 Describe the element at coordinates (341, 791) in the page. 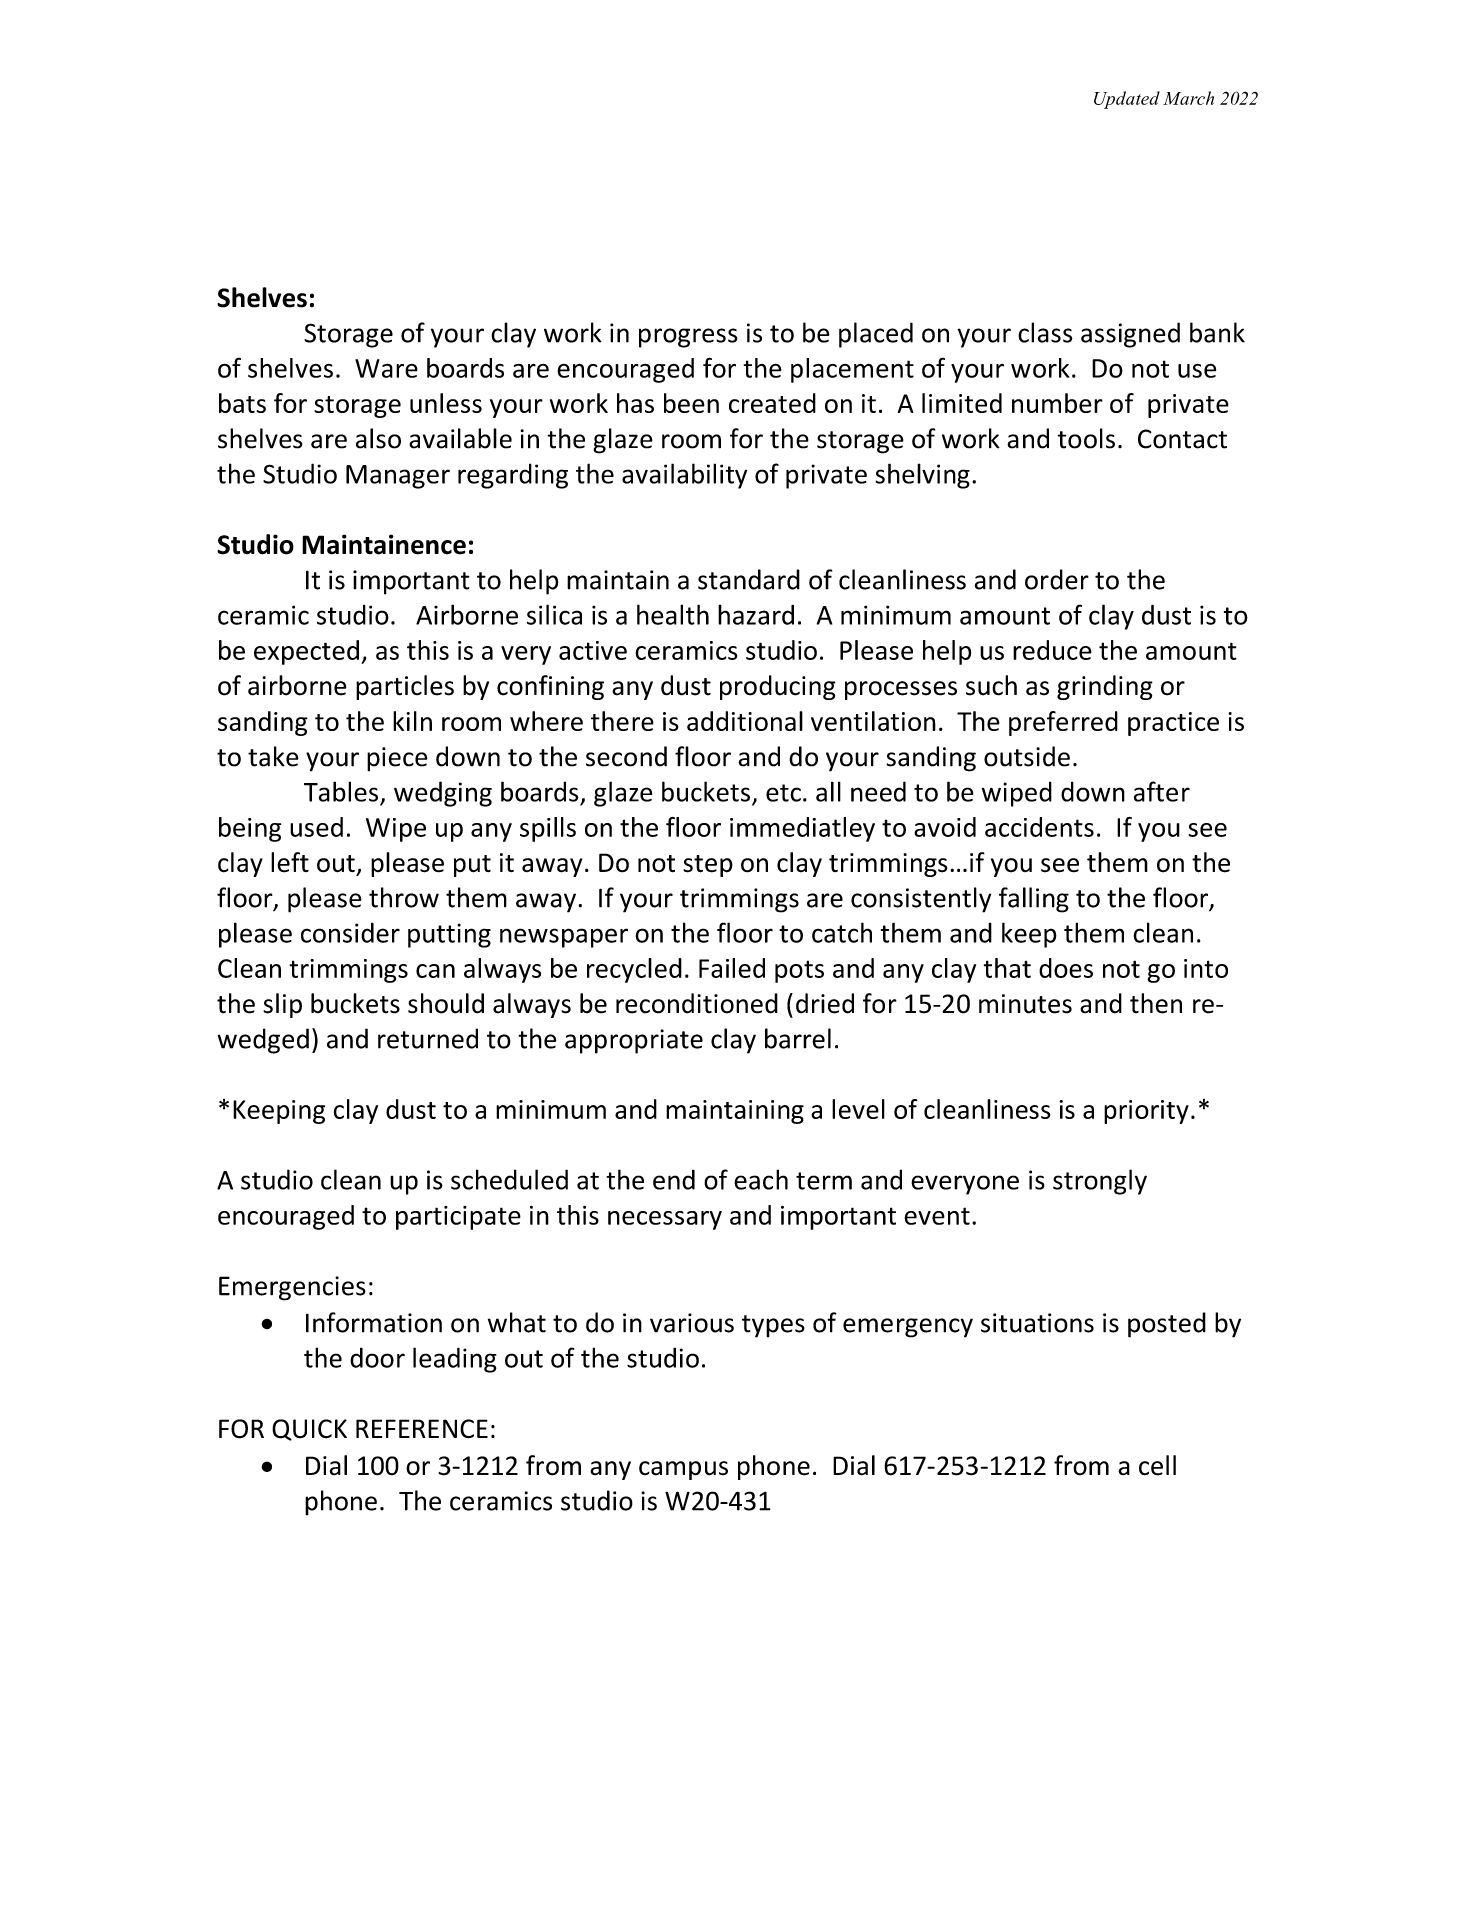

I see `Tables` at that location.
